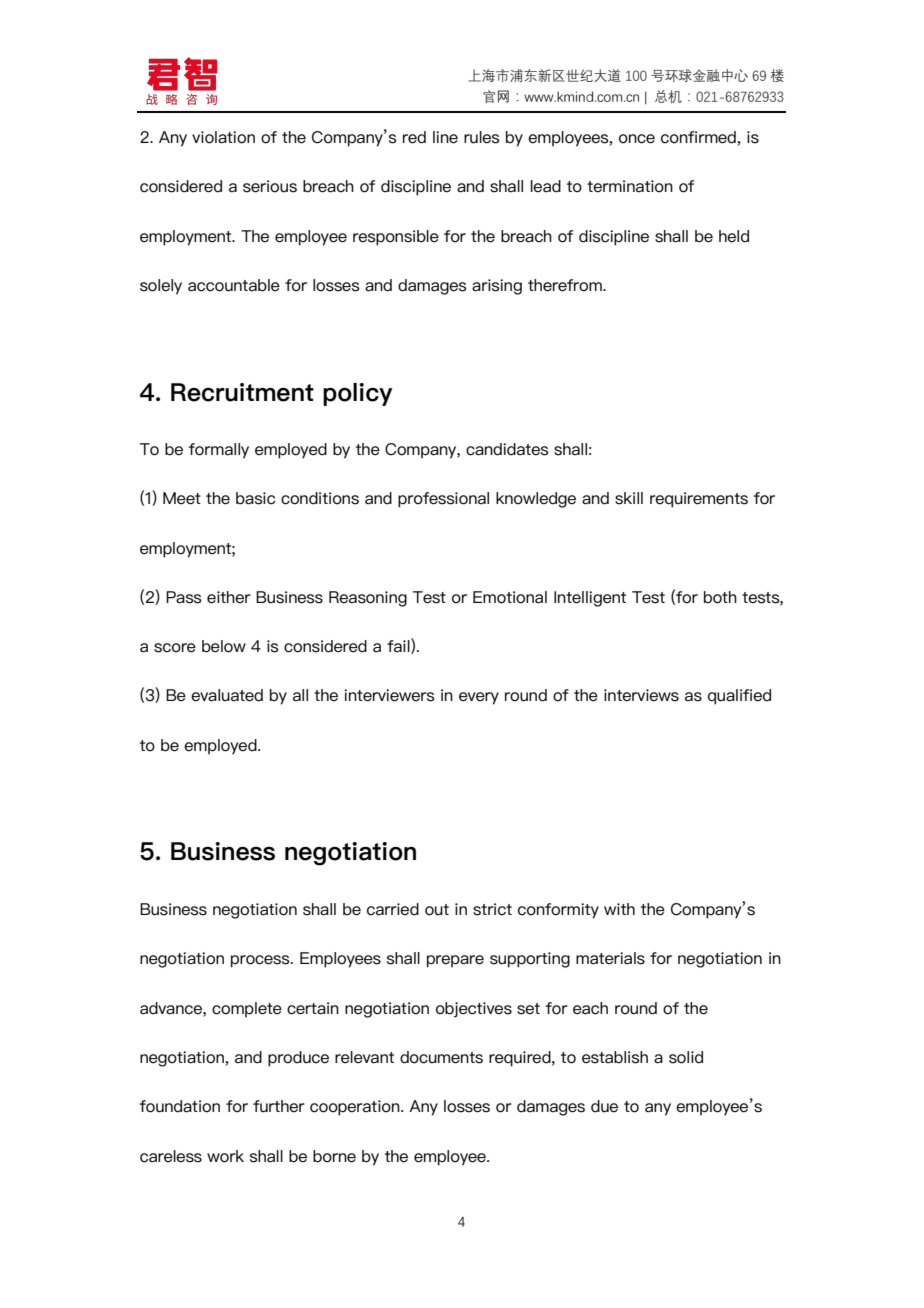  Describe the element at coordinates (227, 695) in the image. I see `evaluated` at that location.
